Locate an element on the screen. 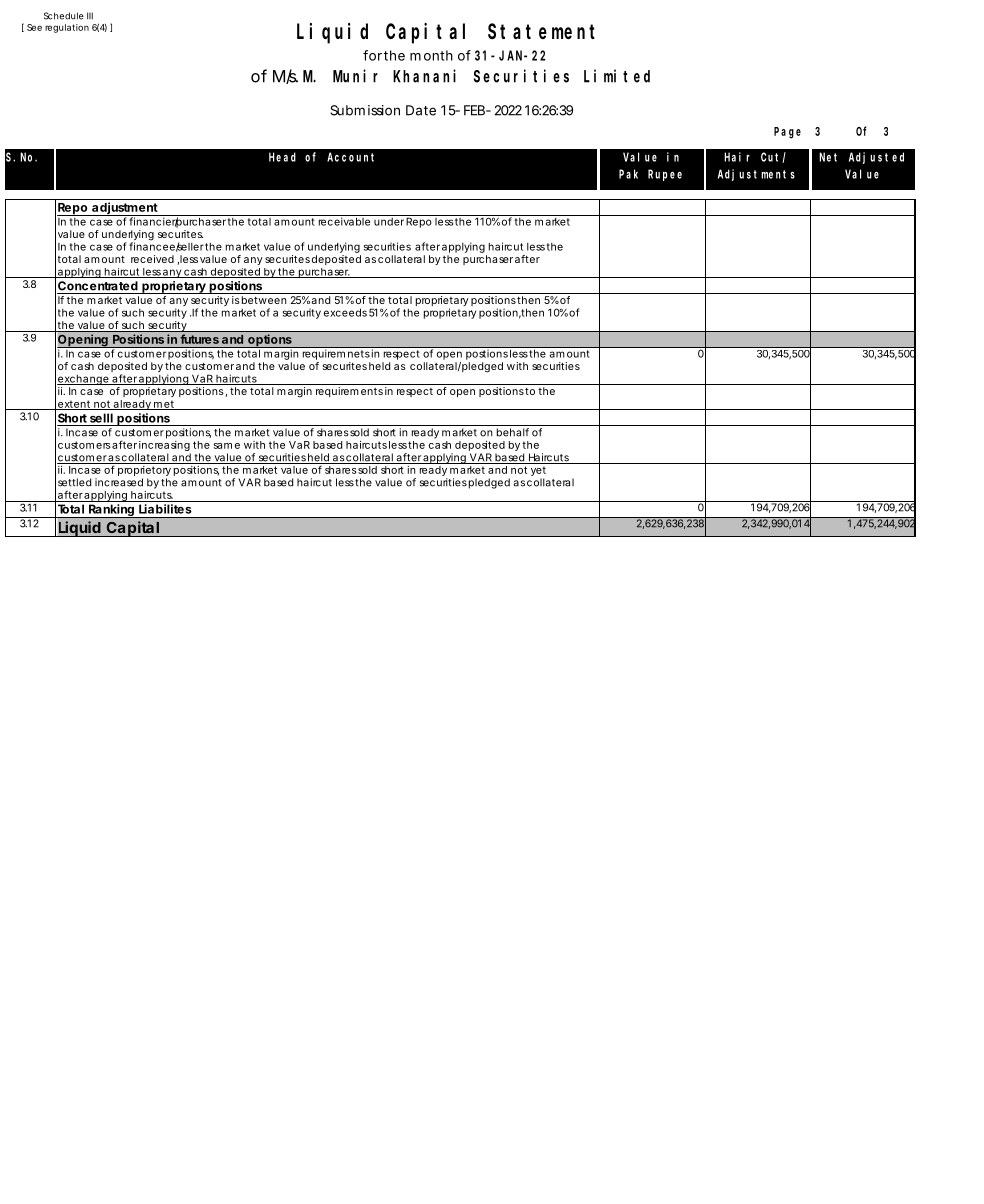 The height and width of the screenshot is (1204, 984). Head is located at coordinates (282, 157).
